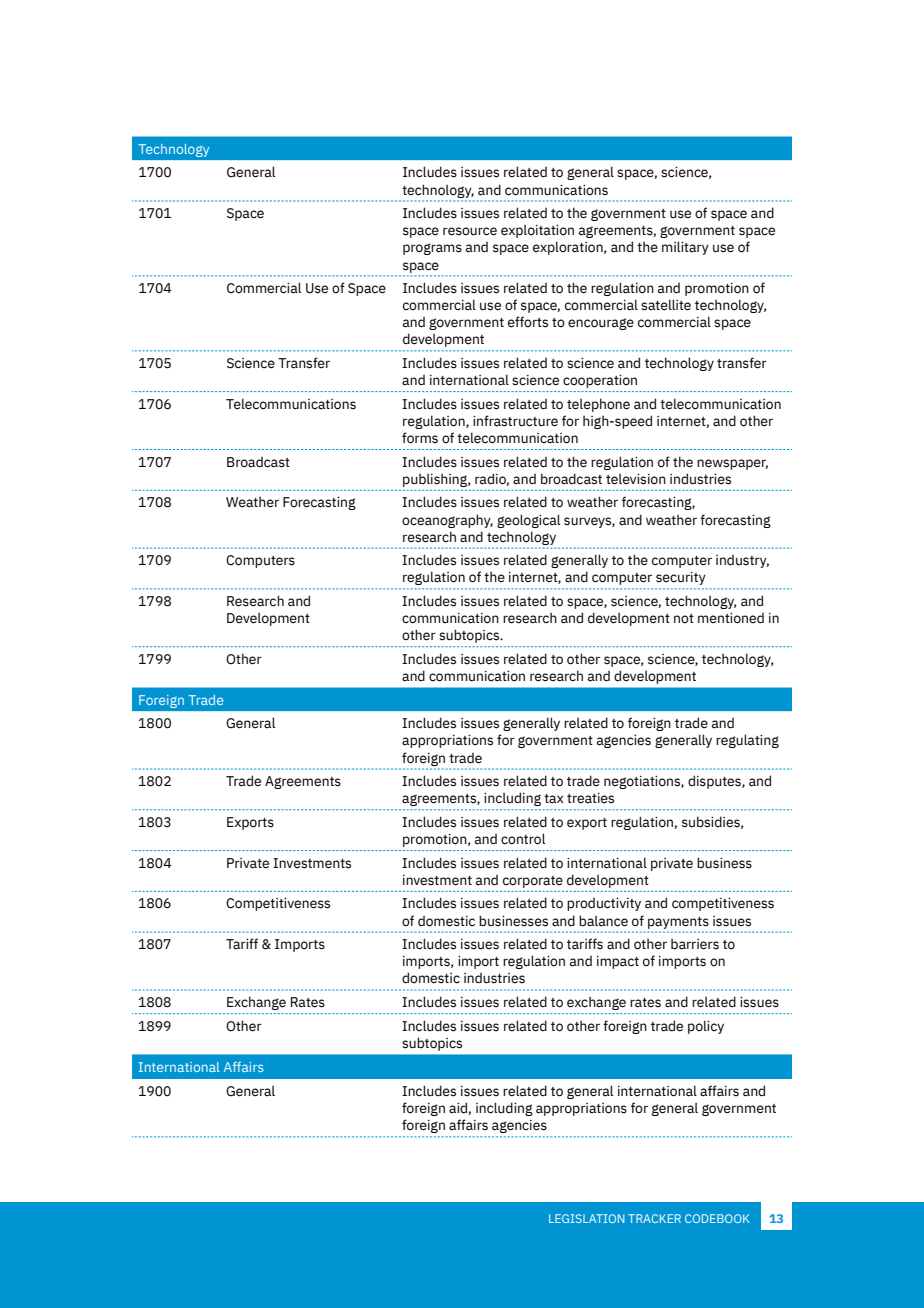 This screenshot has width=924, height=1308. I want to click on LEGISLATION, so click(586, 1218).
